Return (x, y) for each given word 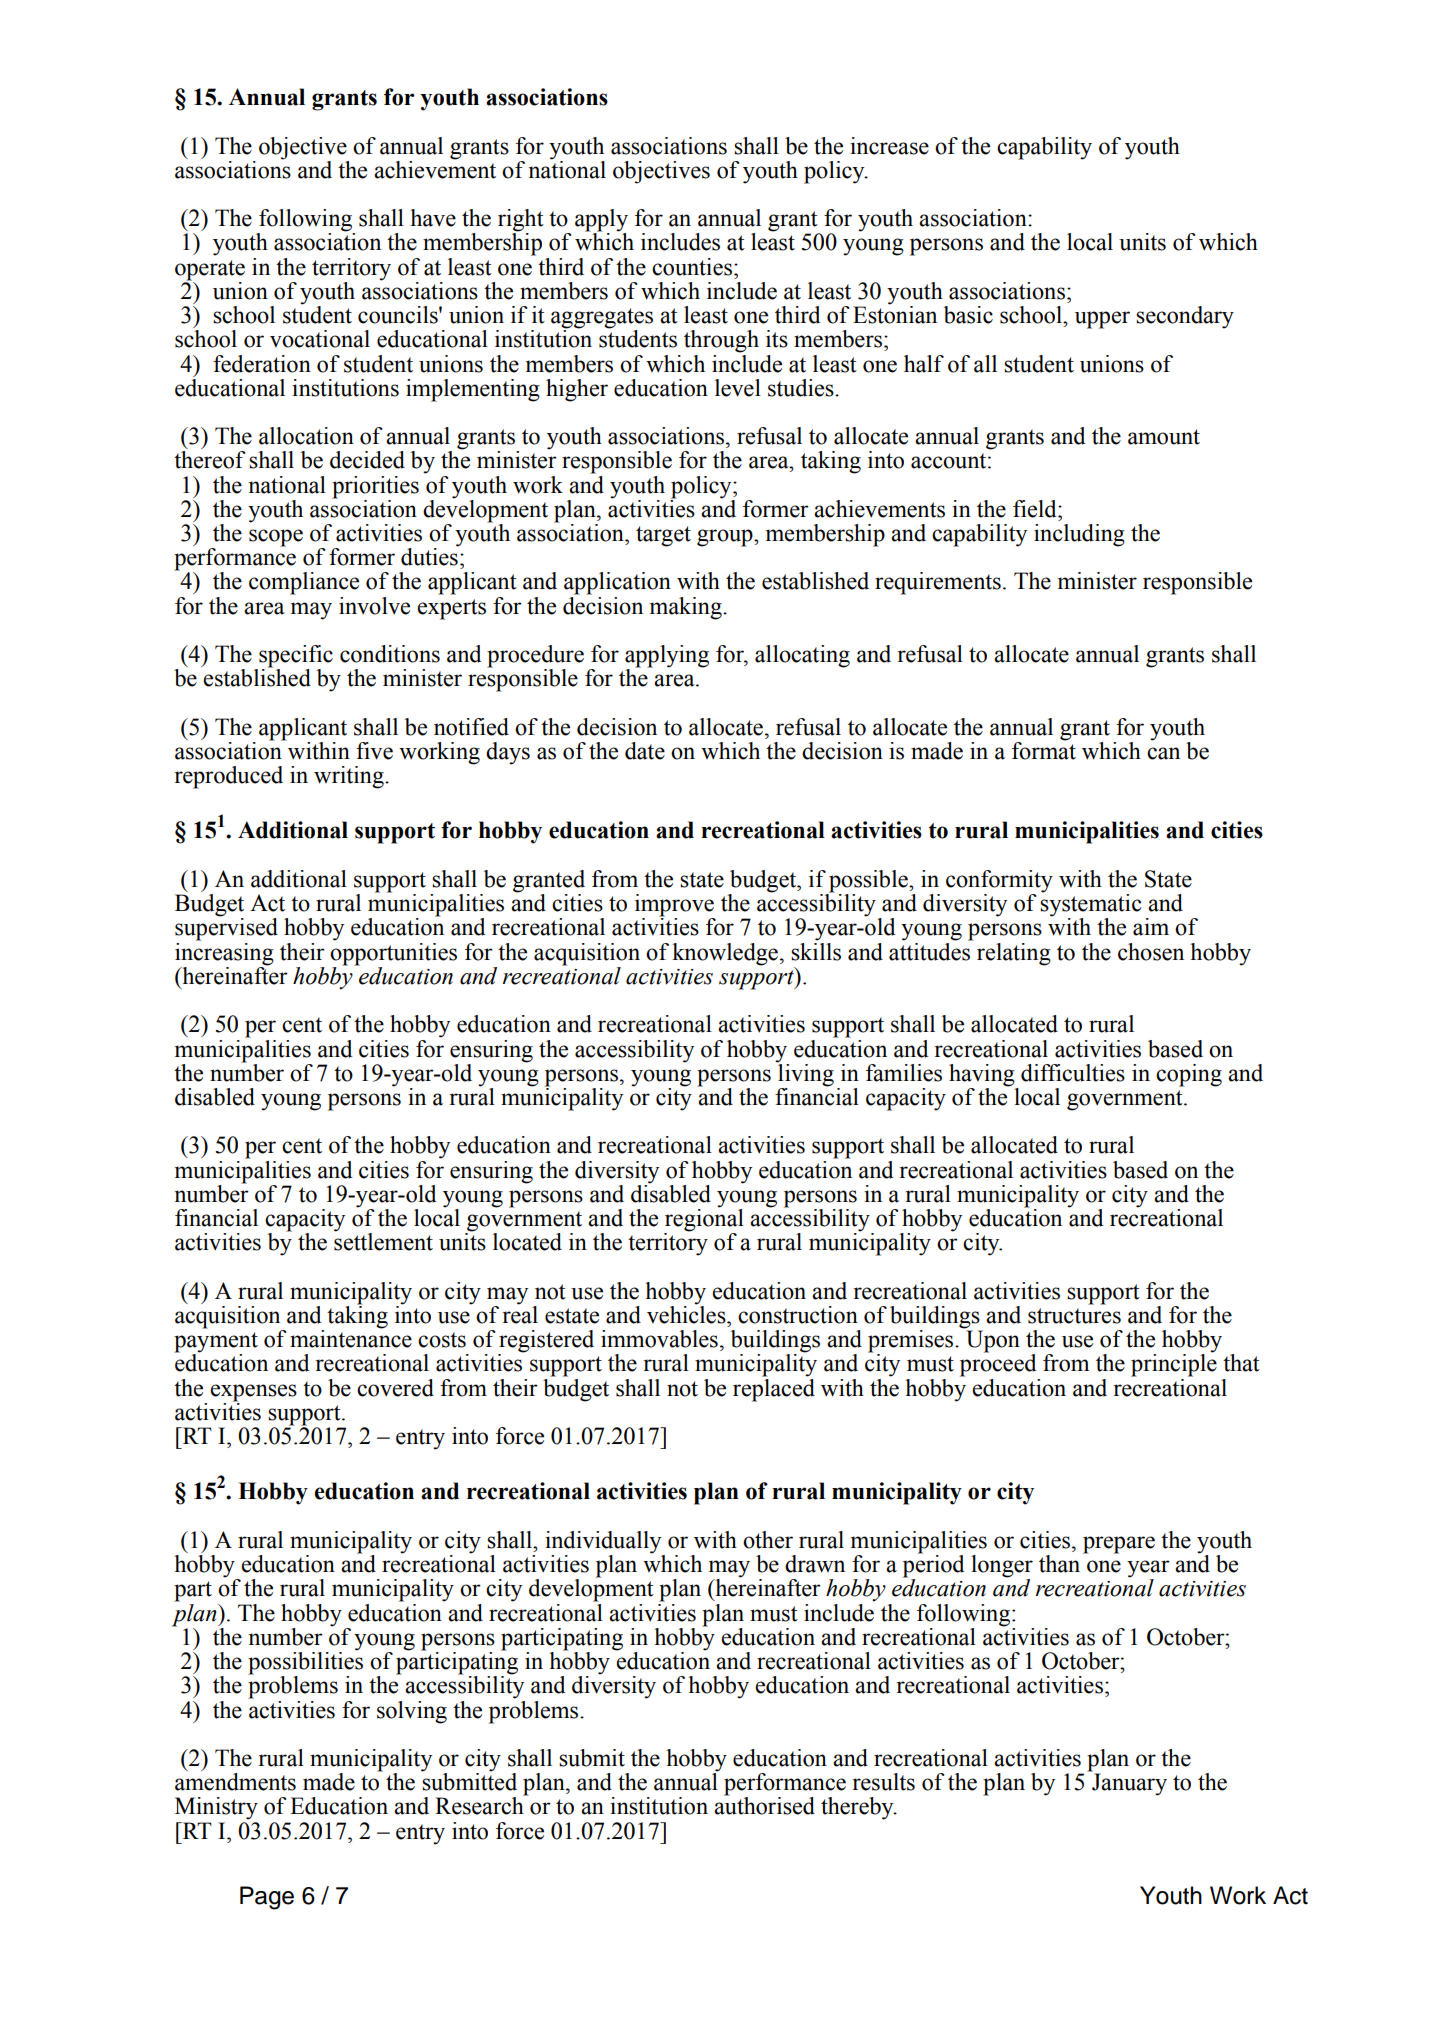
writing (350, 777)
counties (692, 267)
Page (267, 1898)
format (1044, 750)
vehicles (687, 1314)
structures (1074, 1316)
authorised (764, 1805)
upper (1102, 320)
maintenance (351, 1338)
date (645, 751)
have (433, 218)
